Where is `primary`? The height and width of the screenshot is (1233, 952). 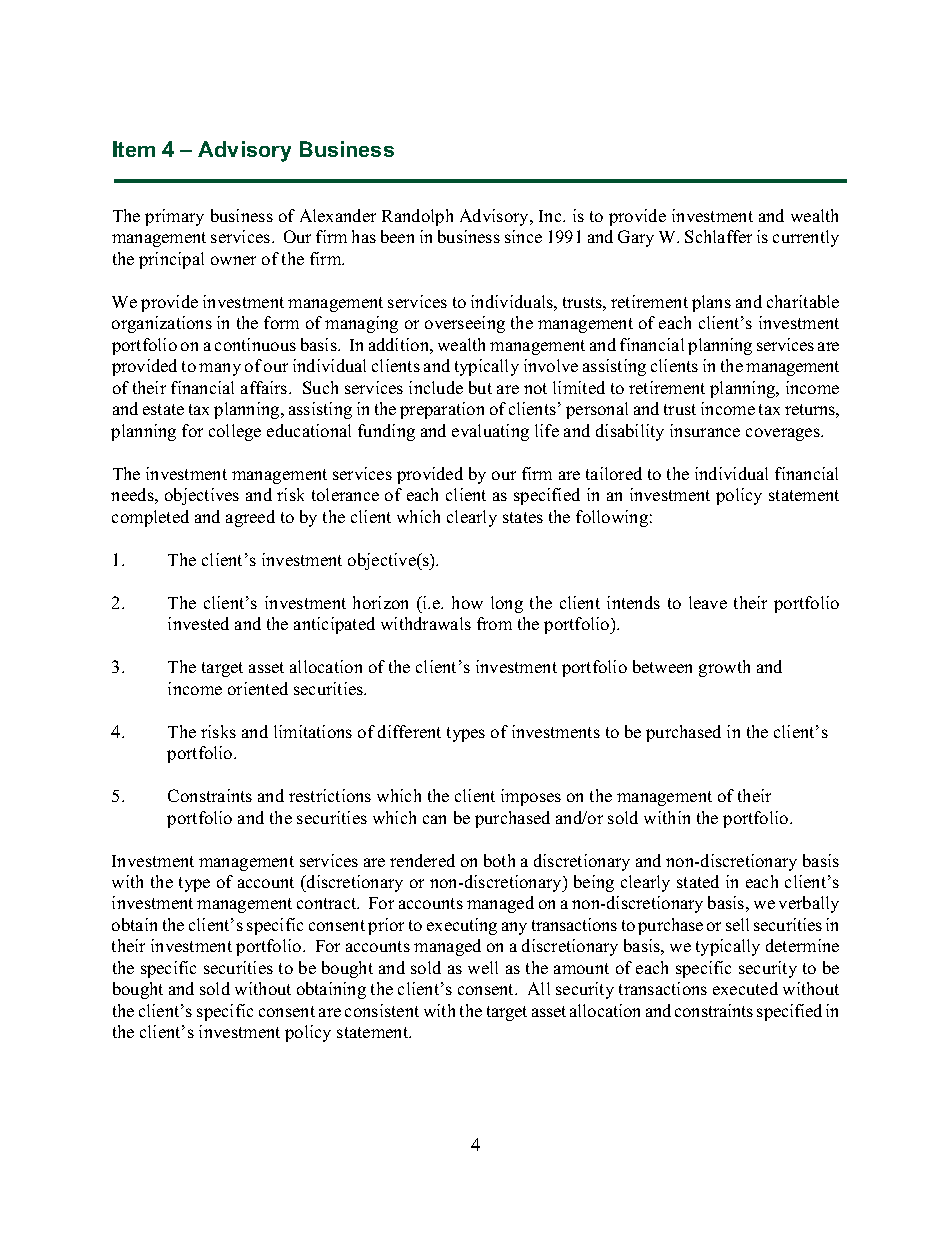 primary is located at coordinates (174, 217).
